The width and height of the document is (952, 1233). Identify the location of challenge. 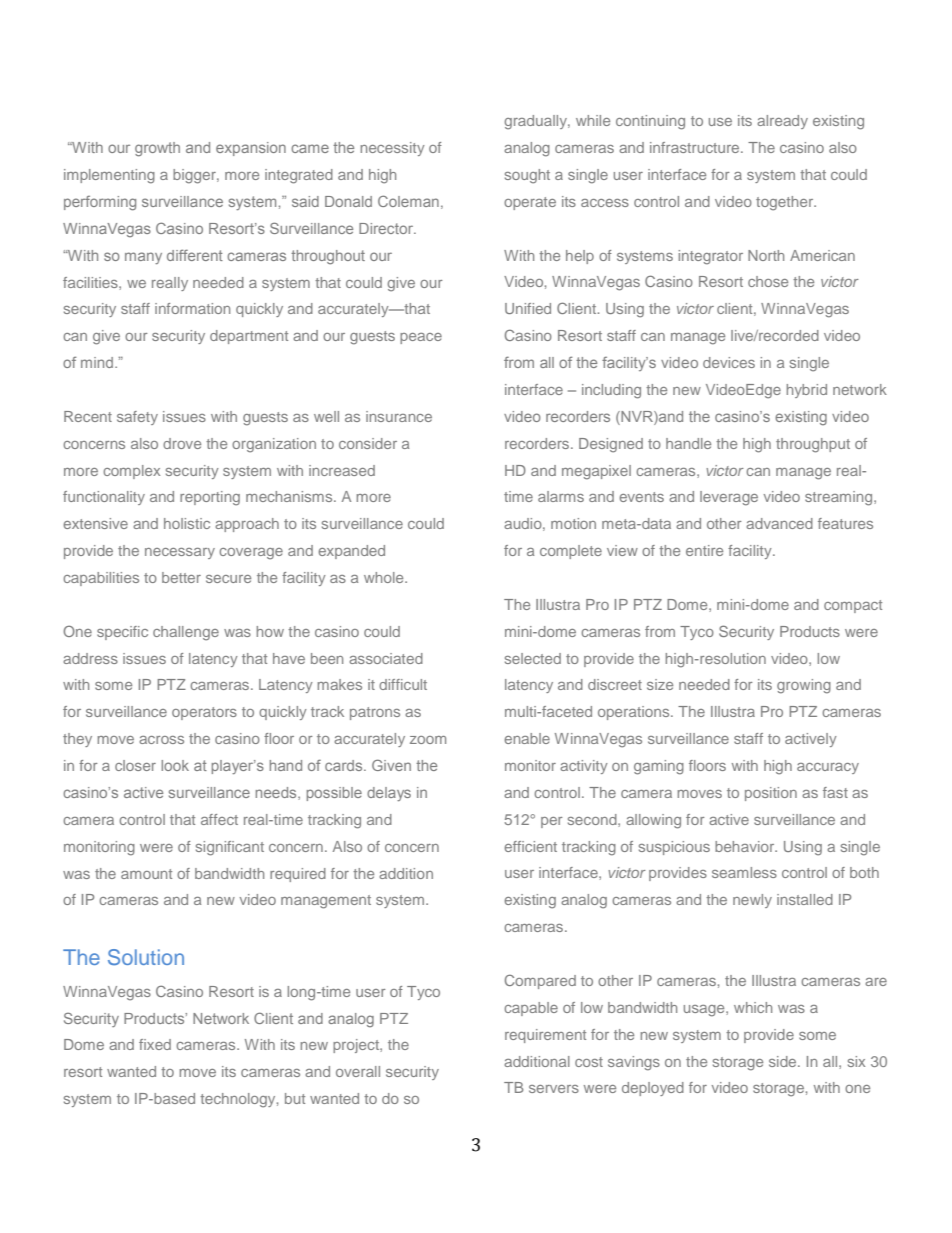
(186, 633).
